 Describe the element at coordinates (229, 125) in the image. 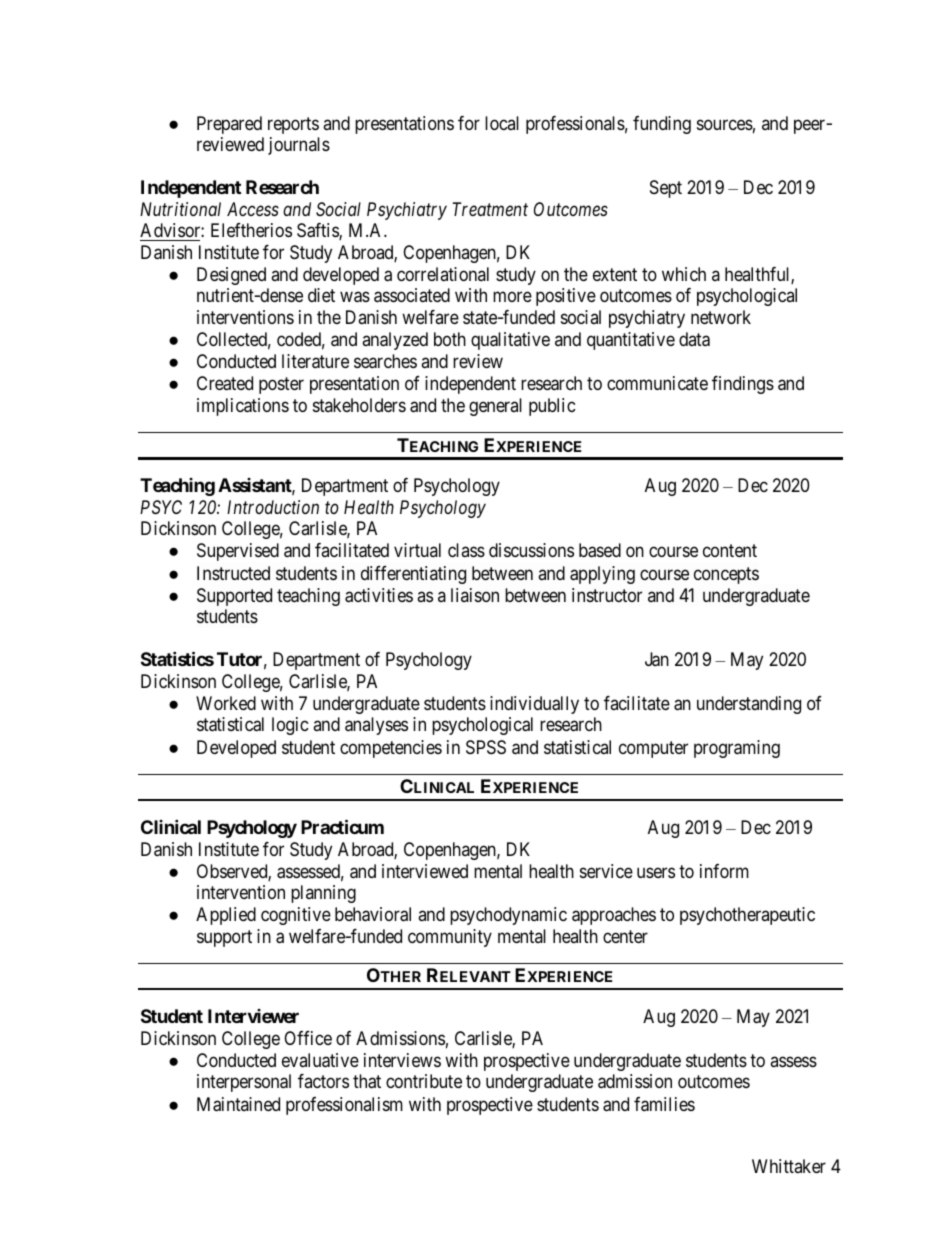

I see `Prepared` at that location.
